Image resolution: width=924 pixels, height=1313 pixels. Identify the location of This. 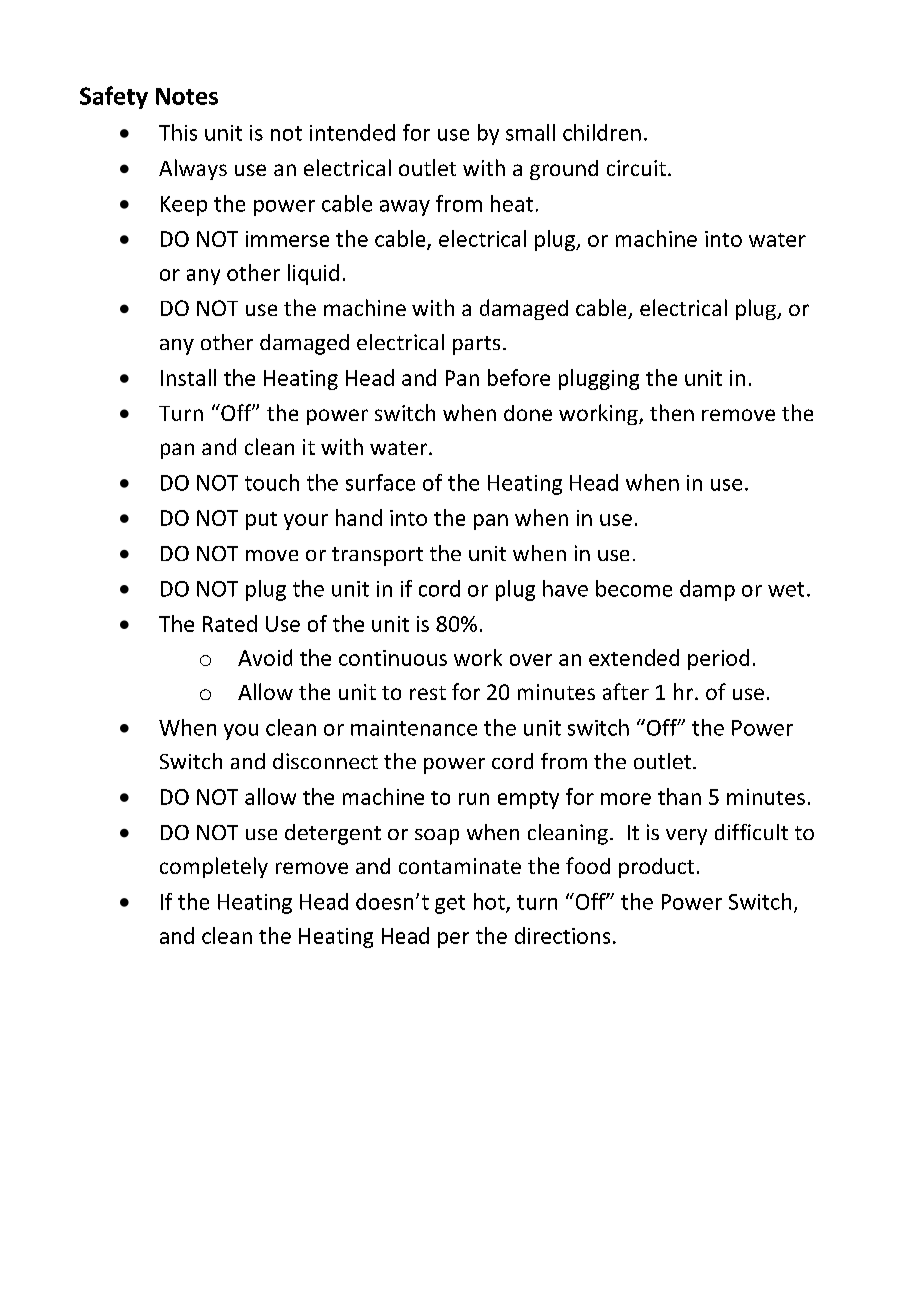
(178, 132).
